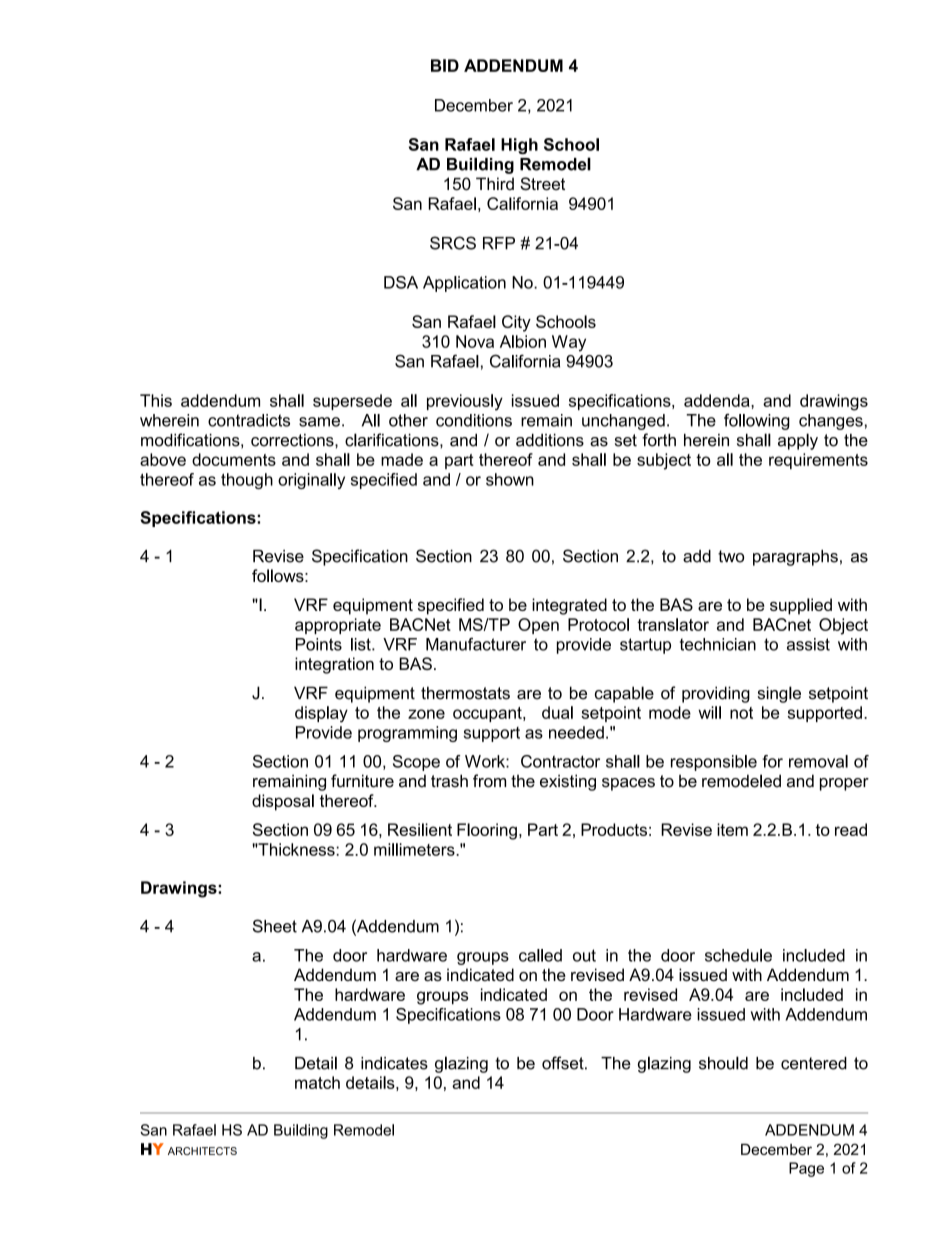  I want to click on ARCHITECTS, so click(202, 1151).
